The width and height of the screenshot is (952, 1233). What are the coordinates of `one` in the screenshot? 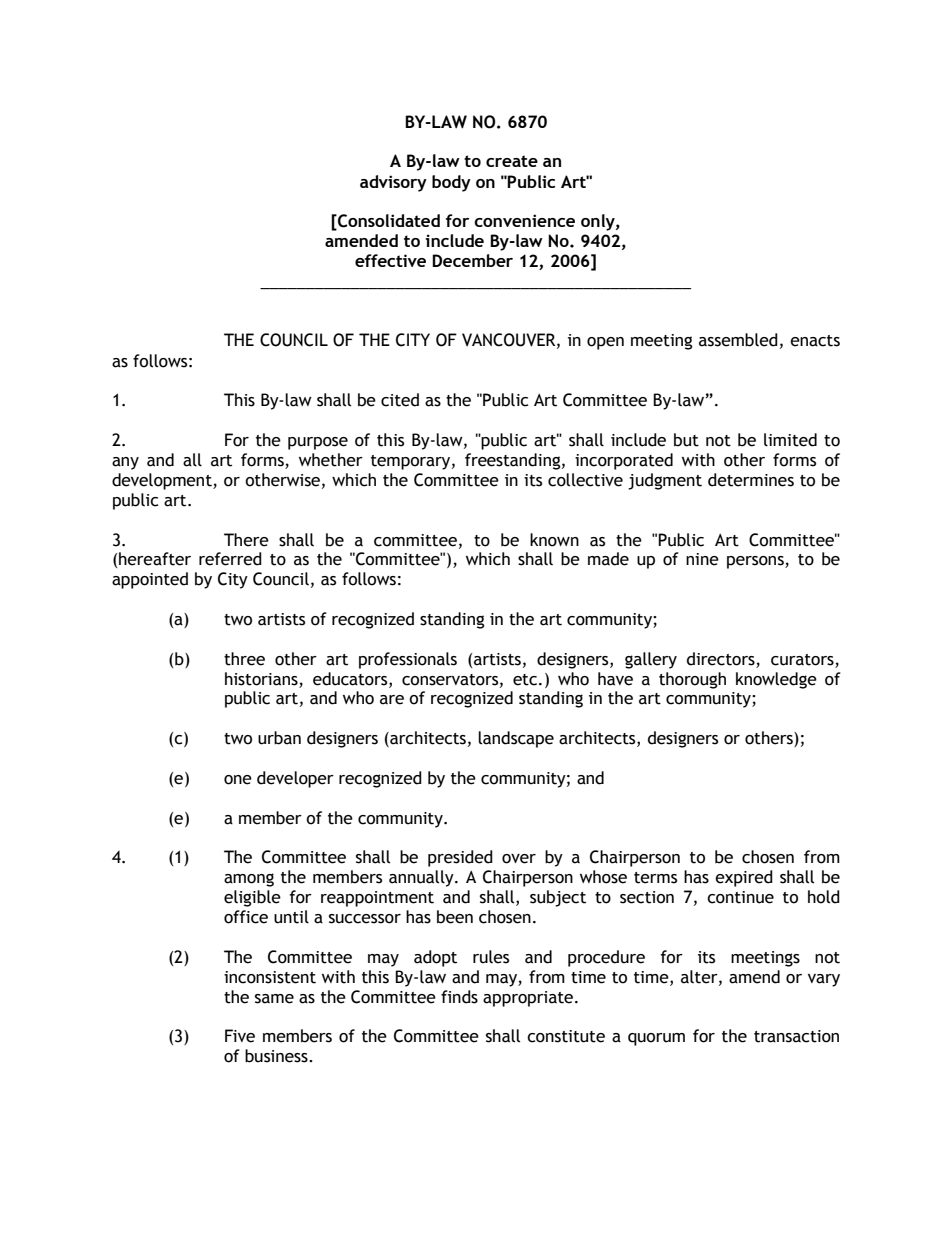 It's located at (238, 780).
